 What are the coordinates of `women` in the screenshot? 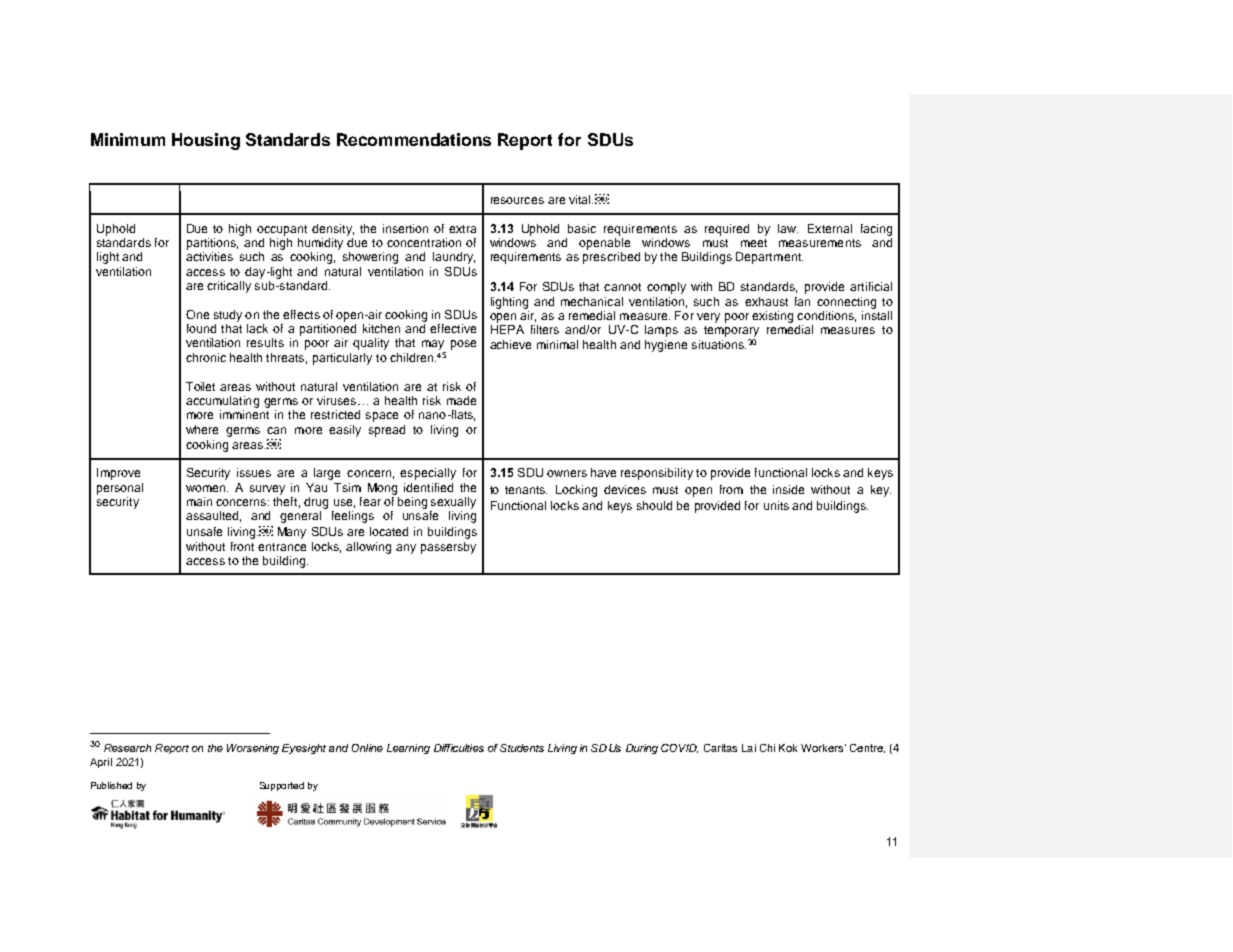 It's located at (207, 488).
